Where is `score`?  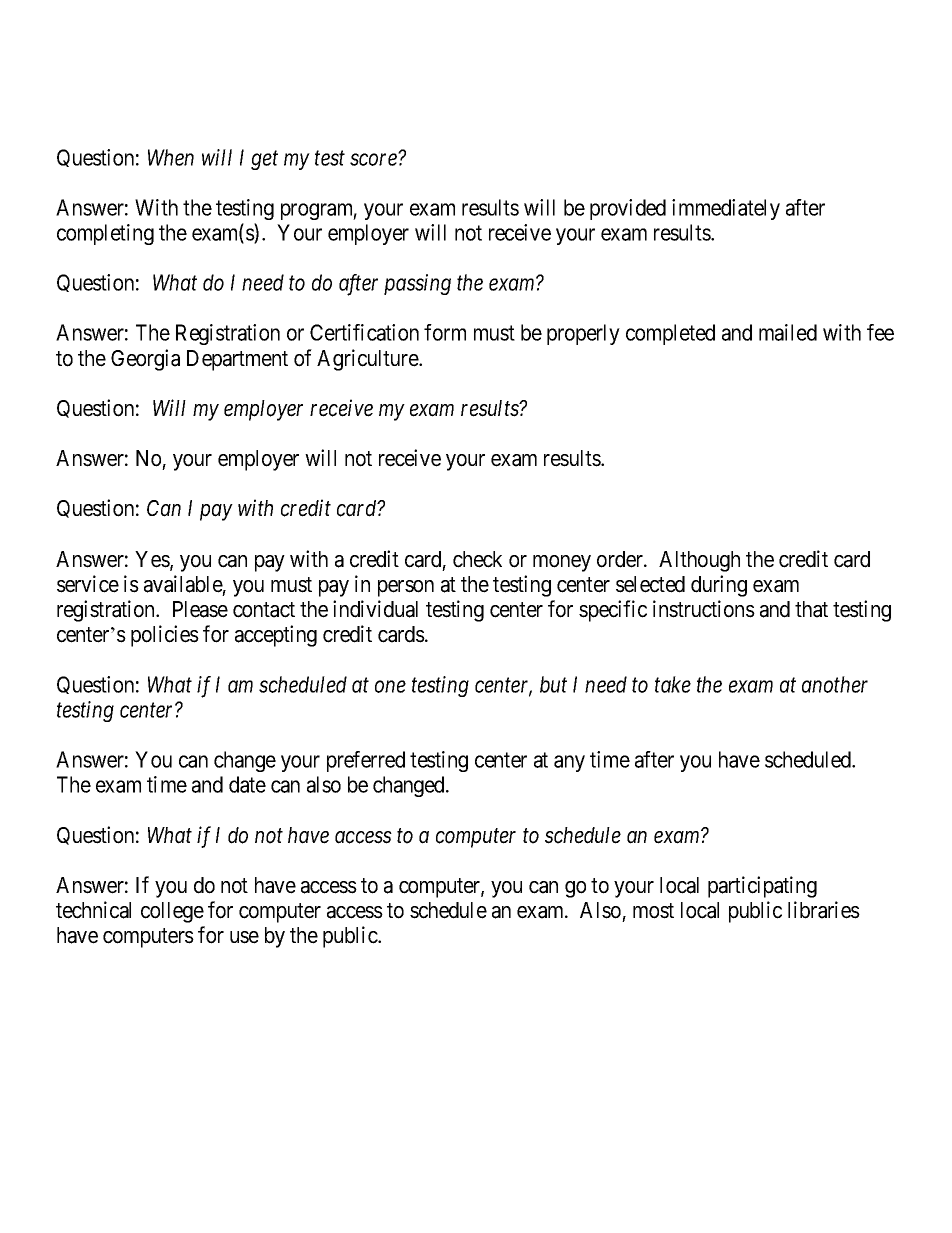
score is located at coordinates (374, 159).
